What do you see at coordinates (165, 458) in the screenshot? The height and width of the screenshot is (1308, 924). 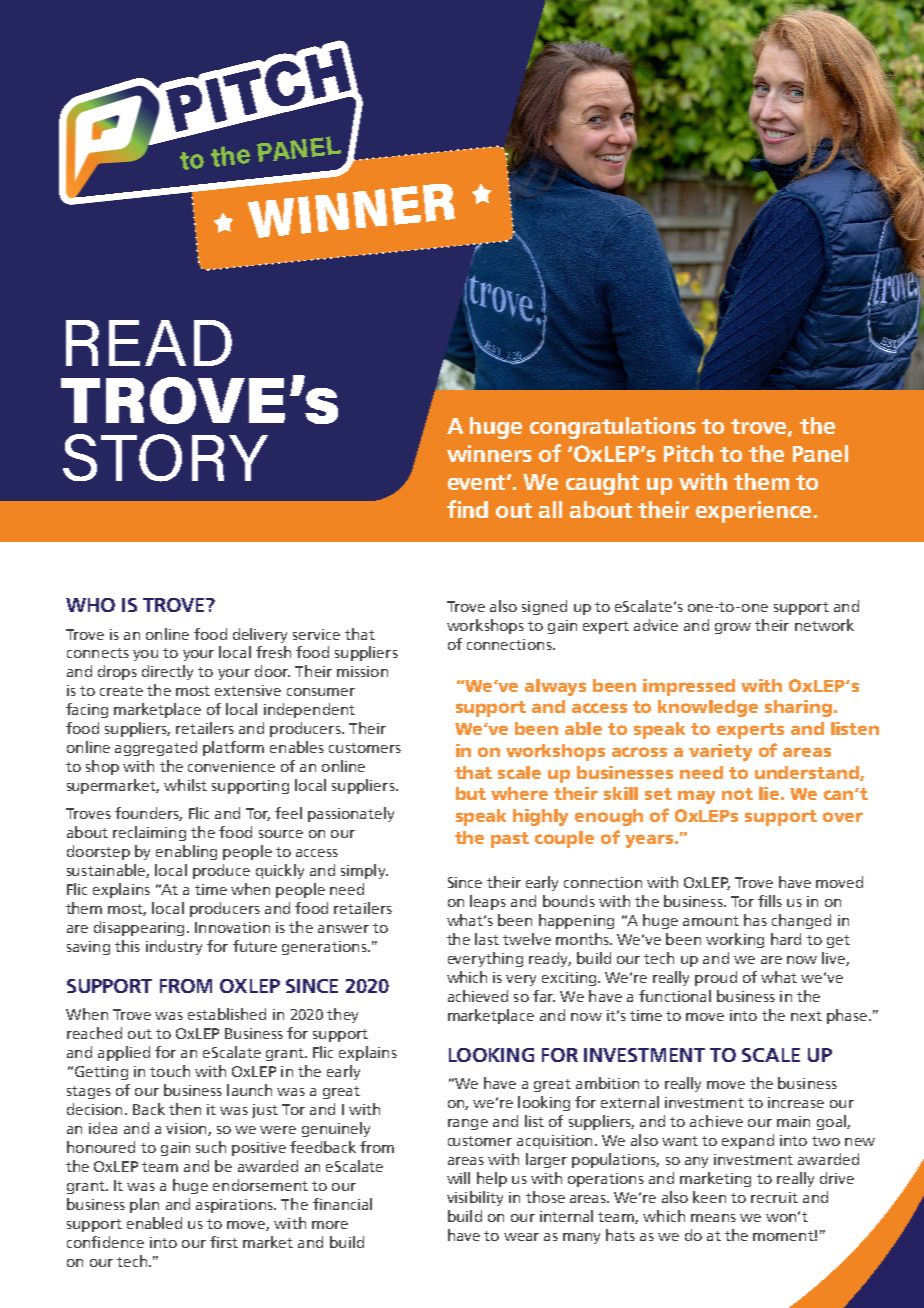 I see `STORY` at bounding box center [165, 458].
